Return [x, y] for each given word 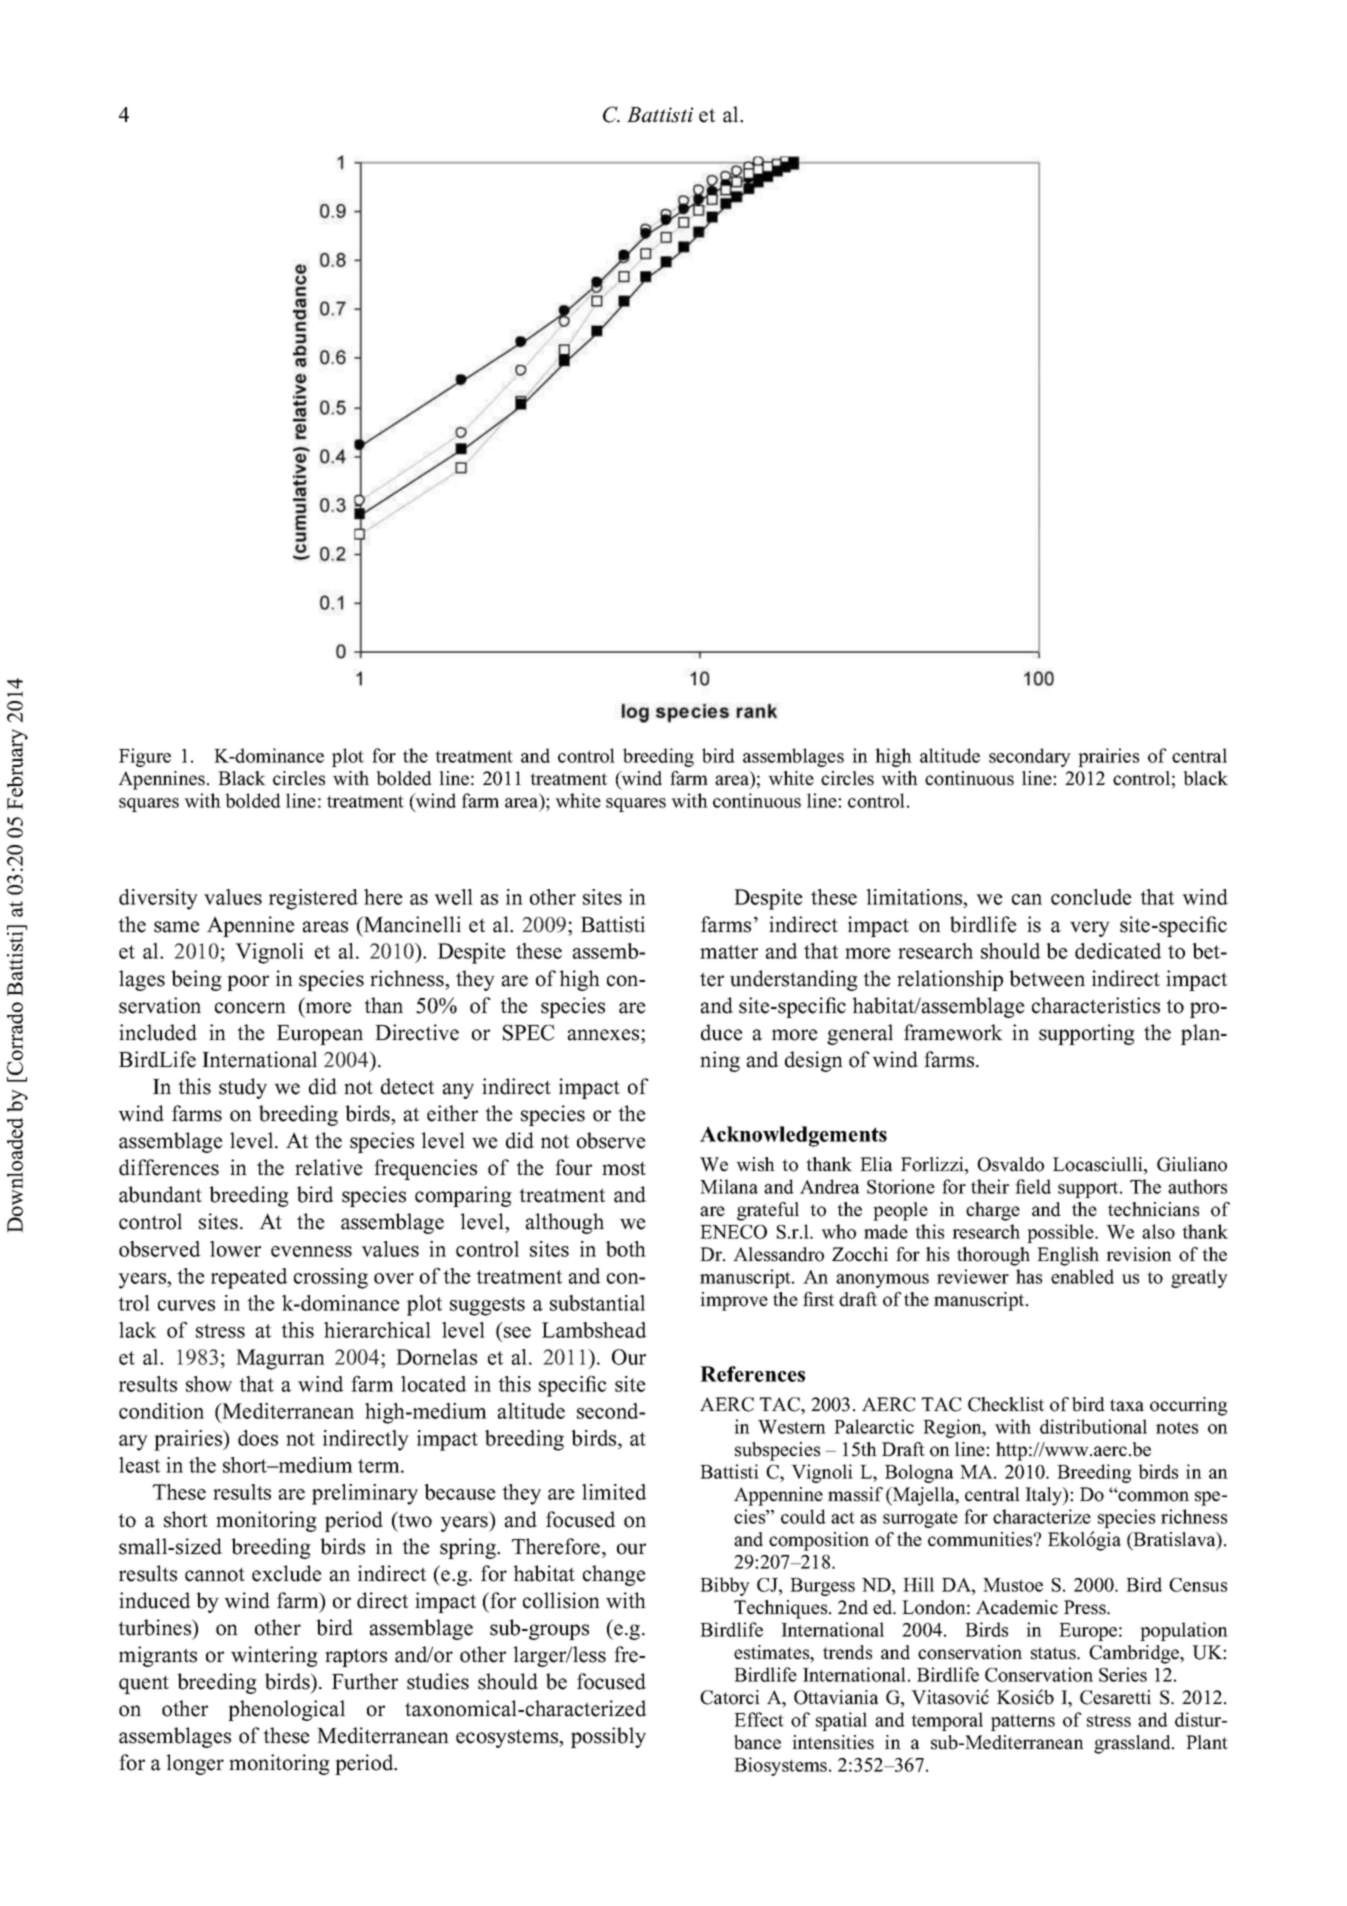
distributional [1093, 1426]
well [453, 897]
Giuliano [1192, 1164]
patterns [1023, 1722]
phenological [286, 1710]
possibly [608, 1737]
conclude [1091, 897]
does [258, 1438]
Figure [145, 757]
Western [792, 1427]
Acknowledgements [793, 1136]
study [243, 1088]
